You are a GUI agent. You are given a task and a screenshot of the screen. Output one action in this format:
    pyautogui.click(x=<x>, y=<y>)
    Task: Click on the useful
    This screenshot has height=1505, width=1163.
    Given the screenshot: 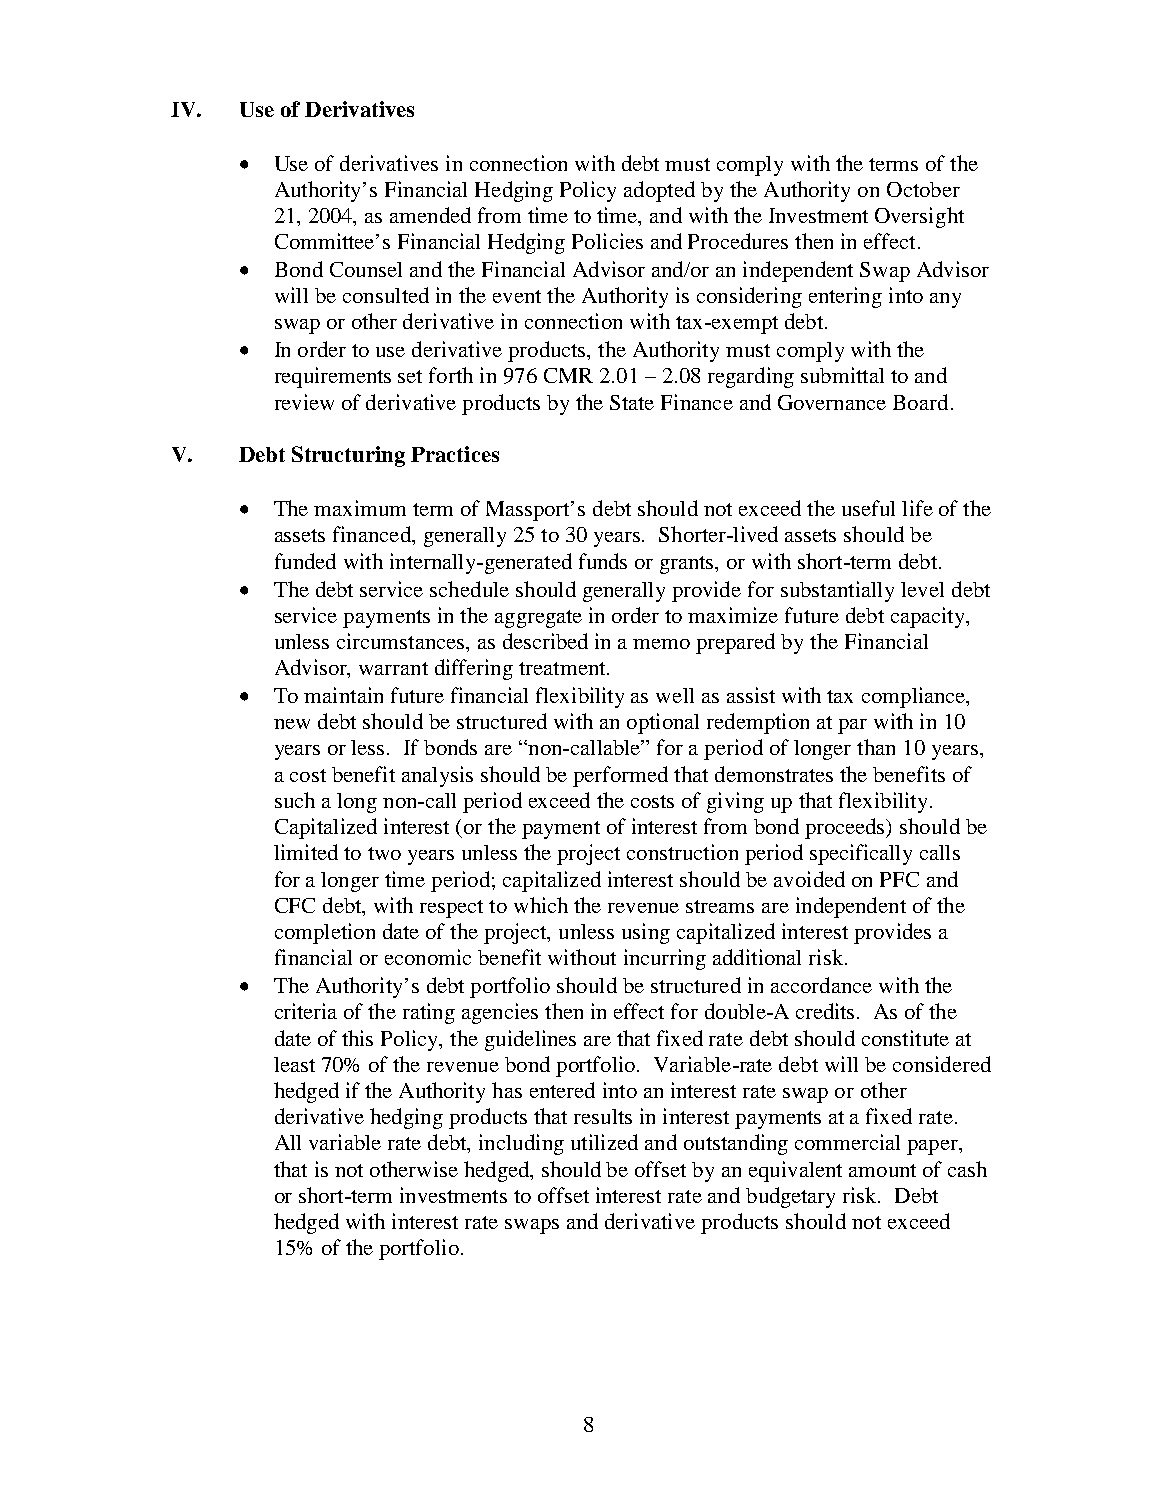 What is the action you would take?
    pyautogui.click(x=868, y=508)
